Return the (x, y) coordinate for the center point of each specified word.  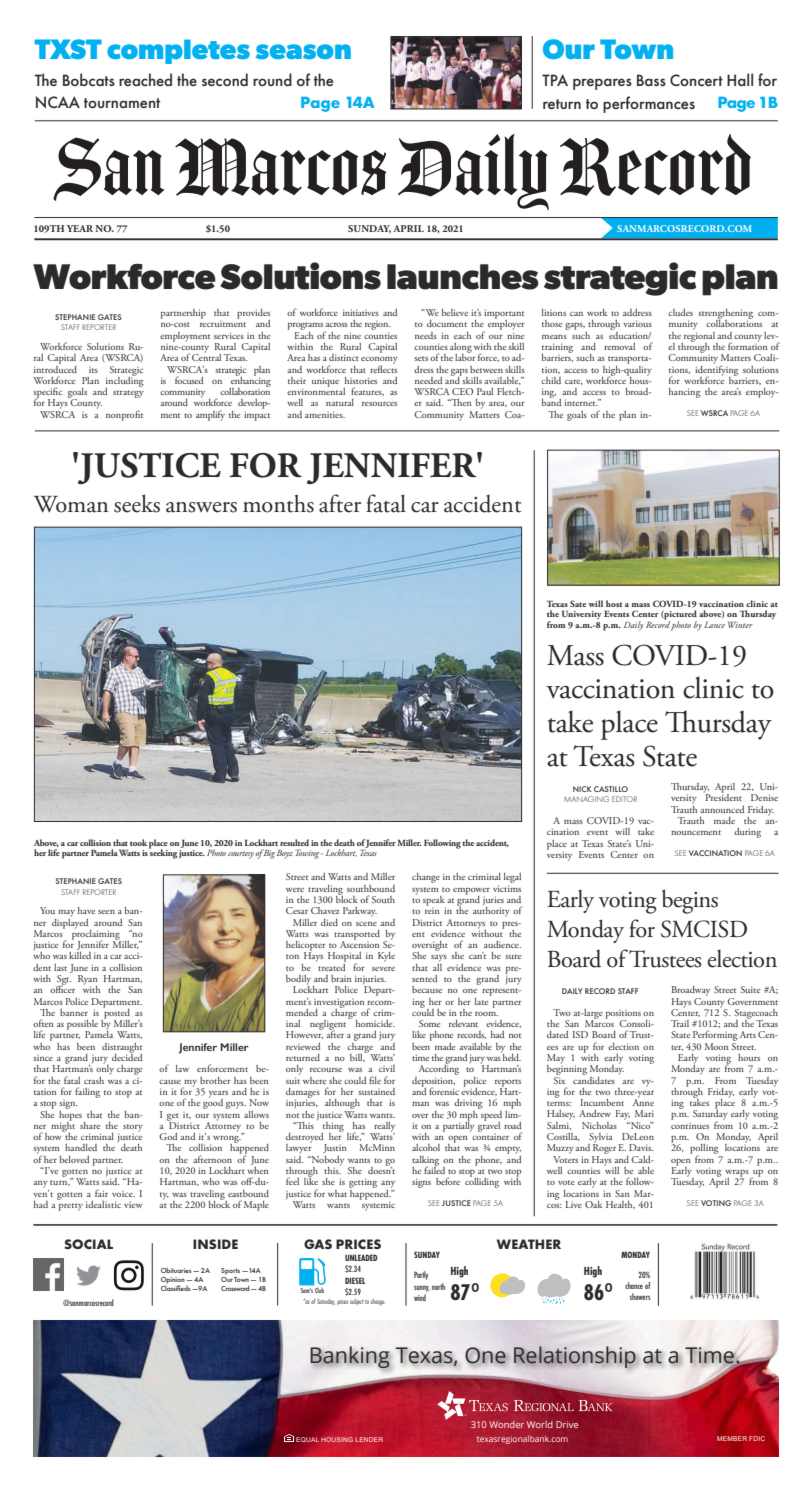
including (124, 381)
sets (421, 358)
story (133, 1128)
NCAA (58, 102)
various (637, 323)
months (278, 503)
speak (434, 902)
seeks (137, 503)
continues (690, 1126)
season (303, 51)
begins (690, 901)
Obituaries (177, 1270)
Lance (714, 624)
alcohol (426, 1147)
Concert (696, 80)
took (138, 842)
